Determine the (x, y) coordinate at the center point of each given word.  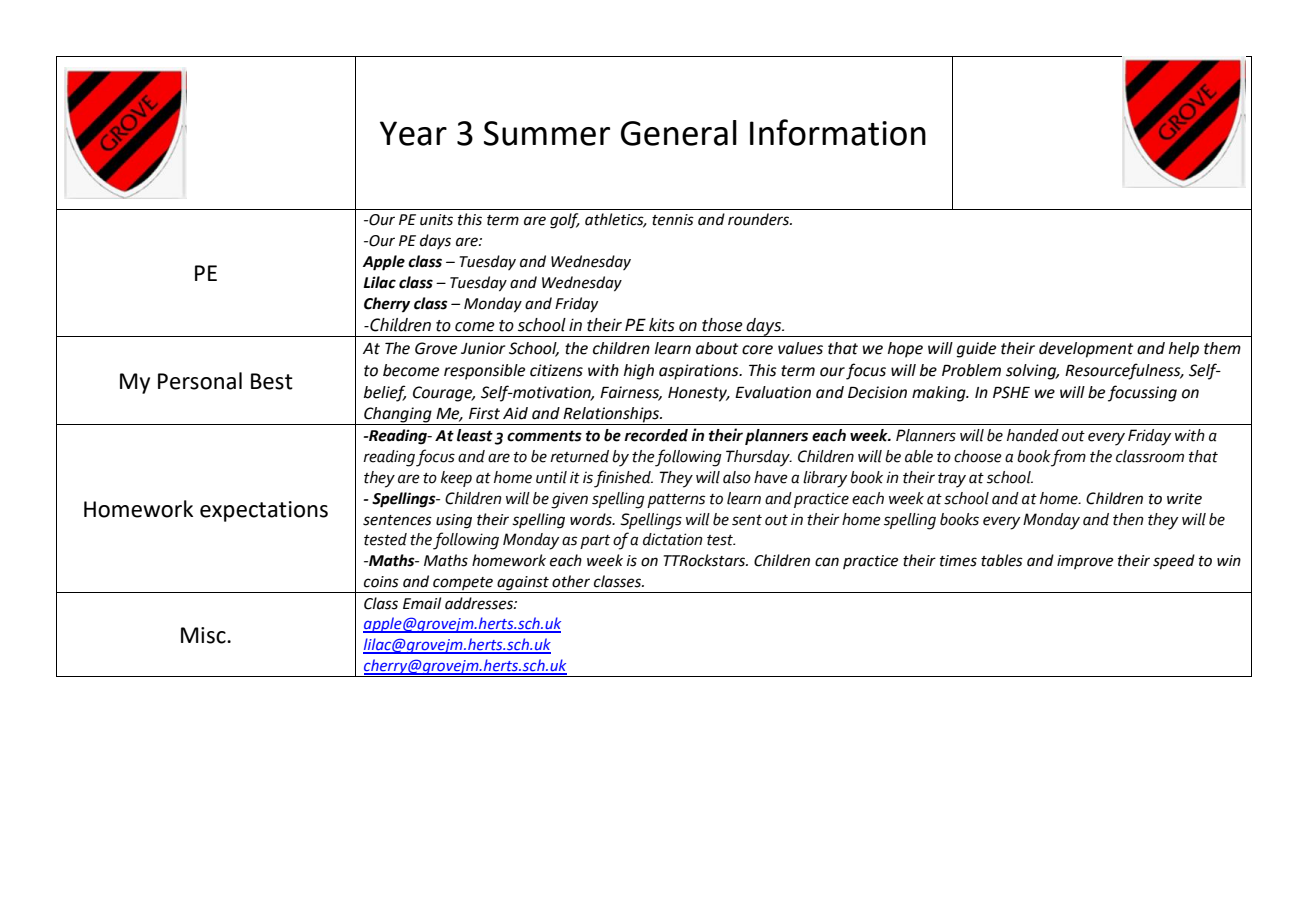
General (679, 133)
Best (272, 381)
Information (838, 132)
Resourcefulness (1124, 371)
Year (413, 133)
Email (422, 603)
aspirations (700, 372)
